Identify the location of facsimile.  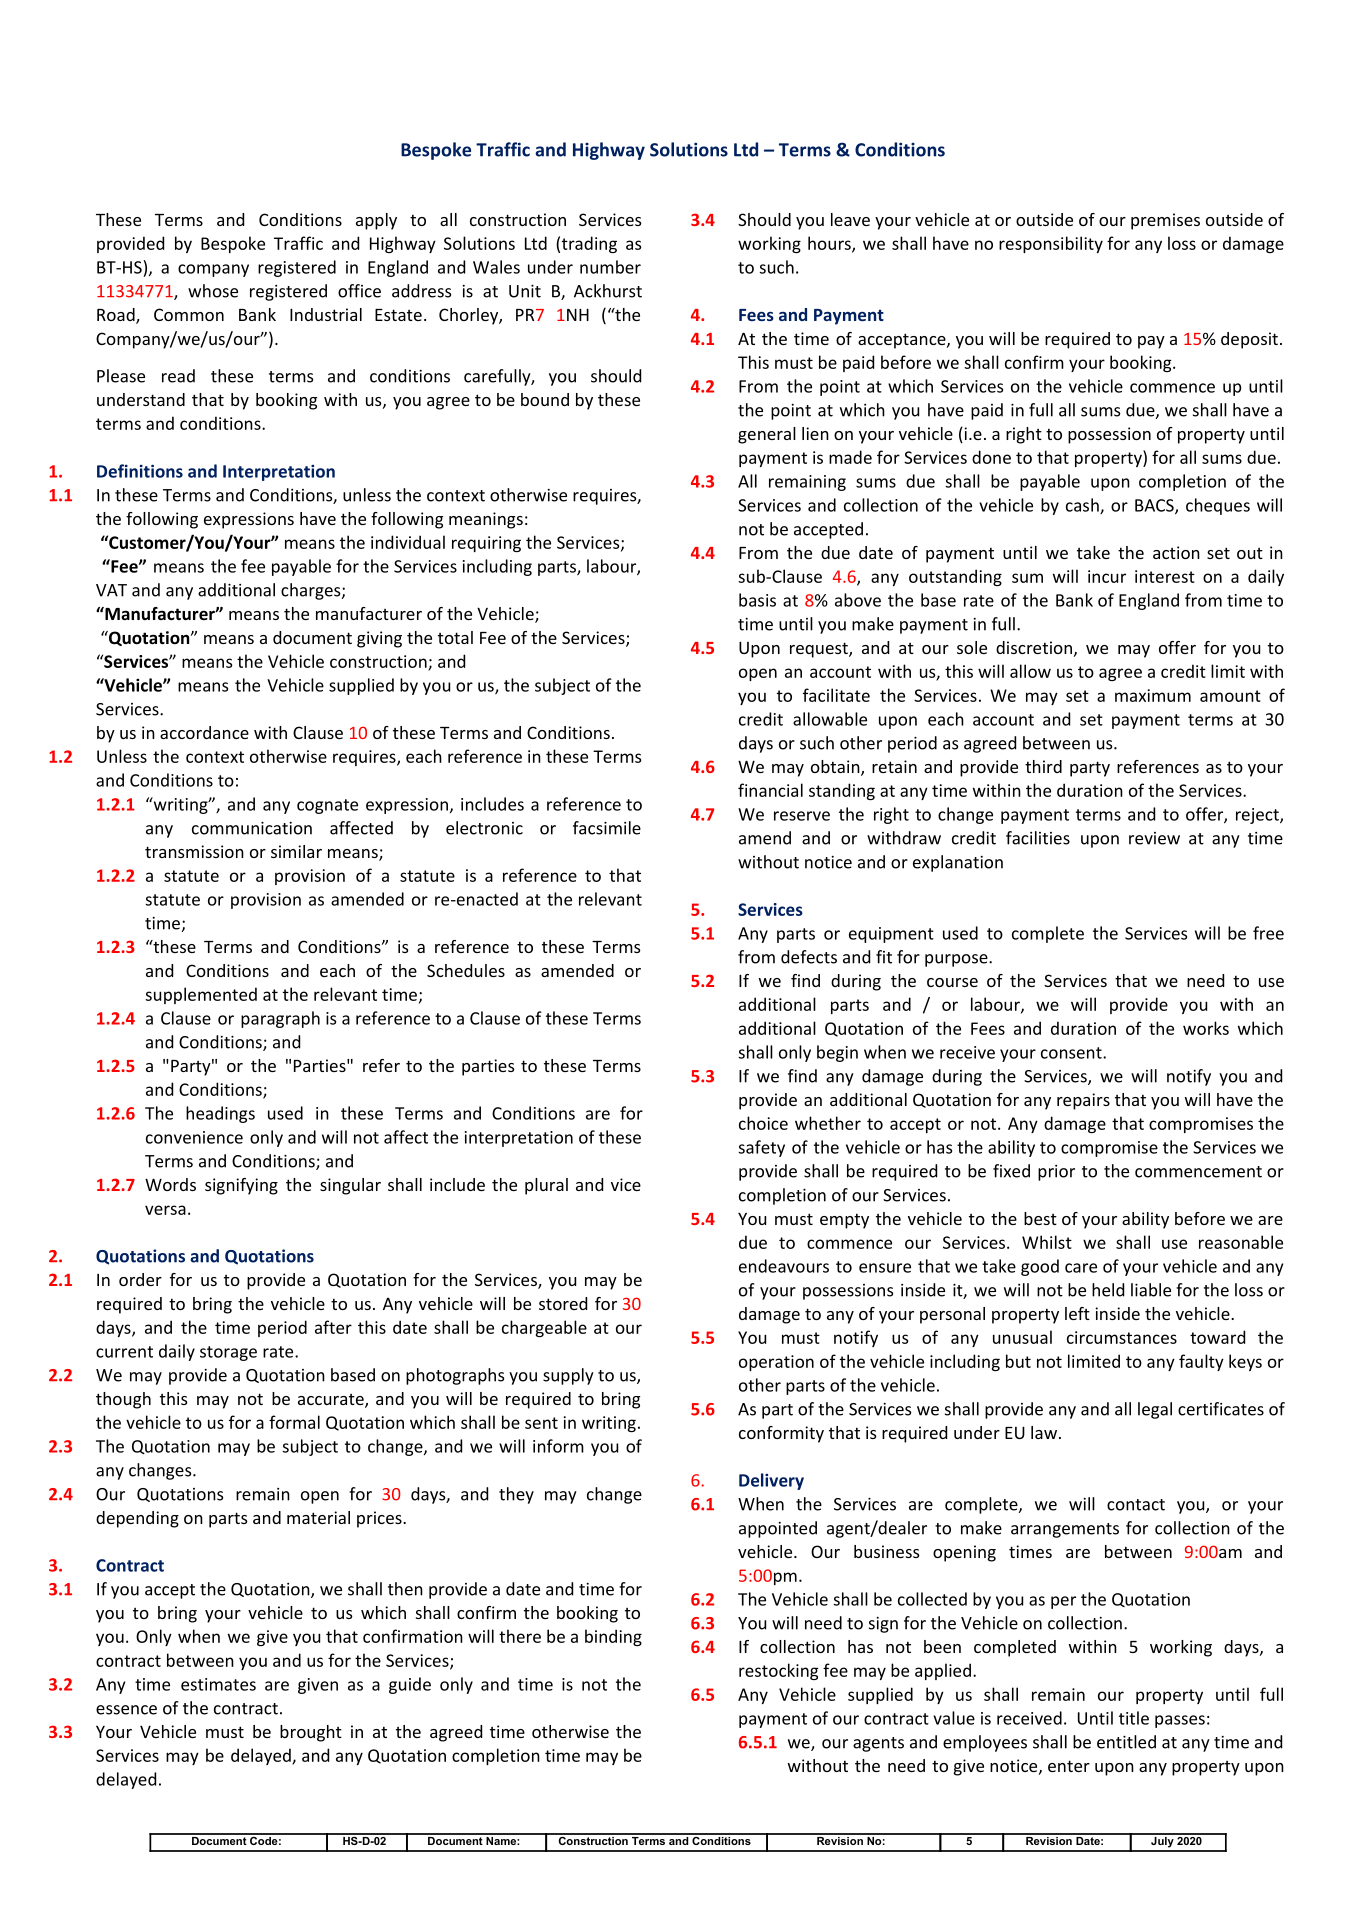
(607, 828).
